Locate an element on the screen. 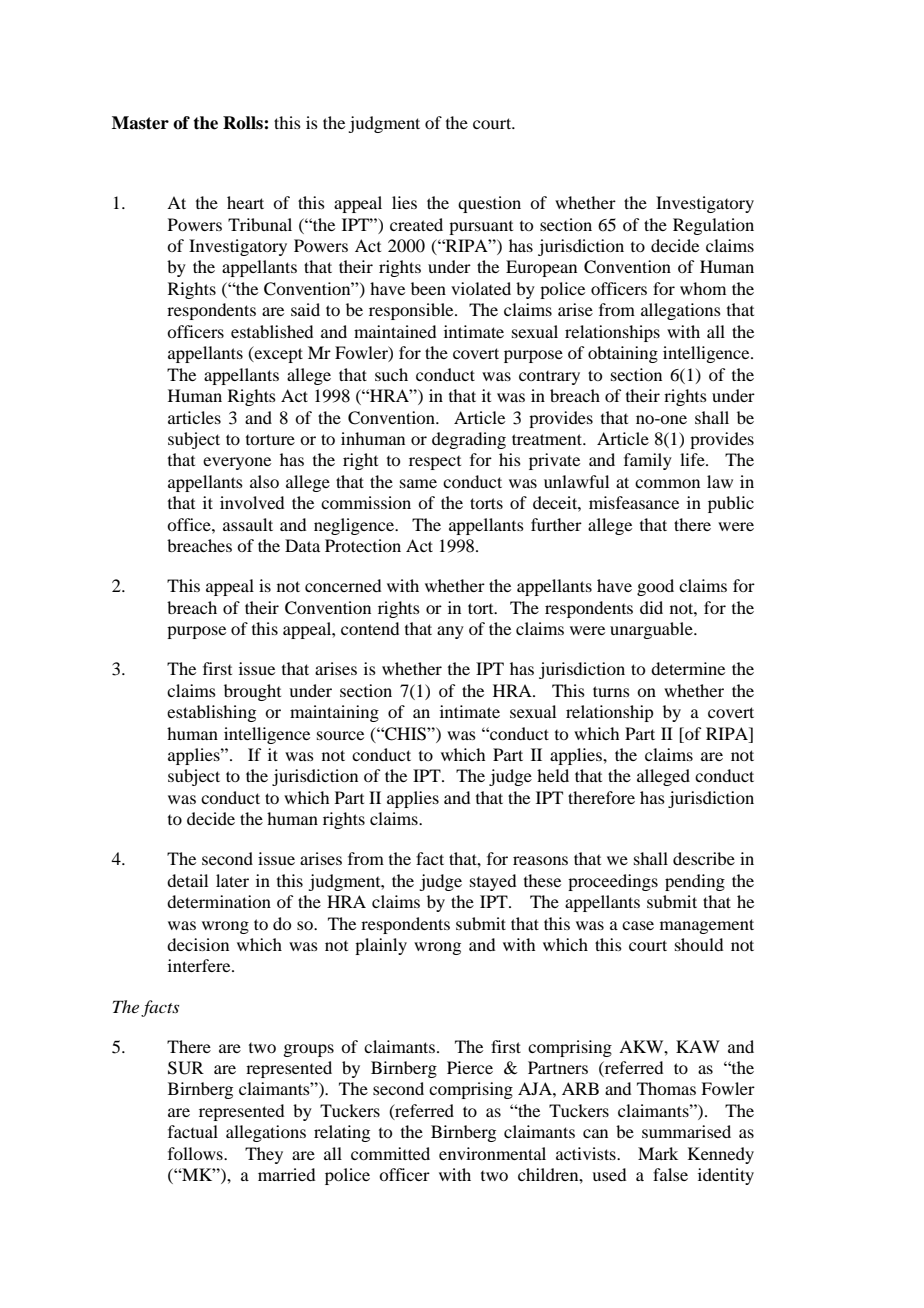 This screenshot has width=924, height=1308. Rolls is located at coordinates (244, 123).
